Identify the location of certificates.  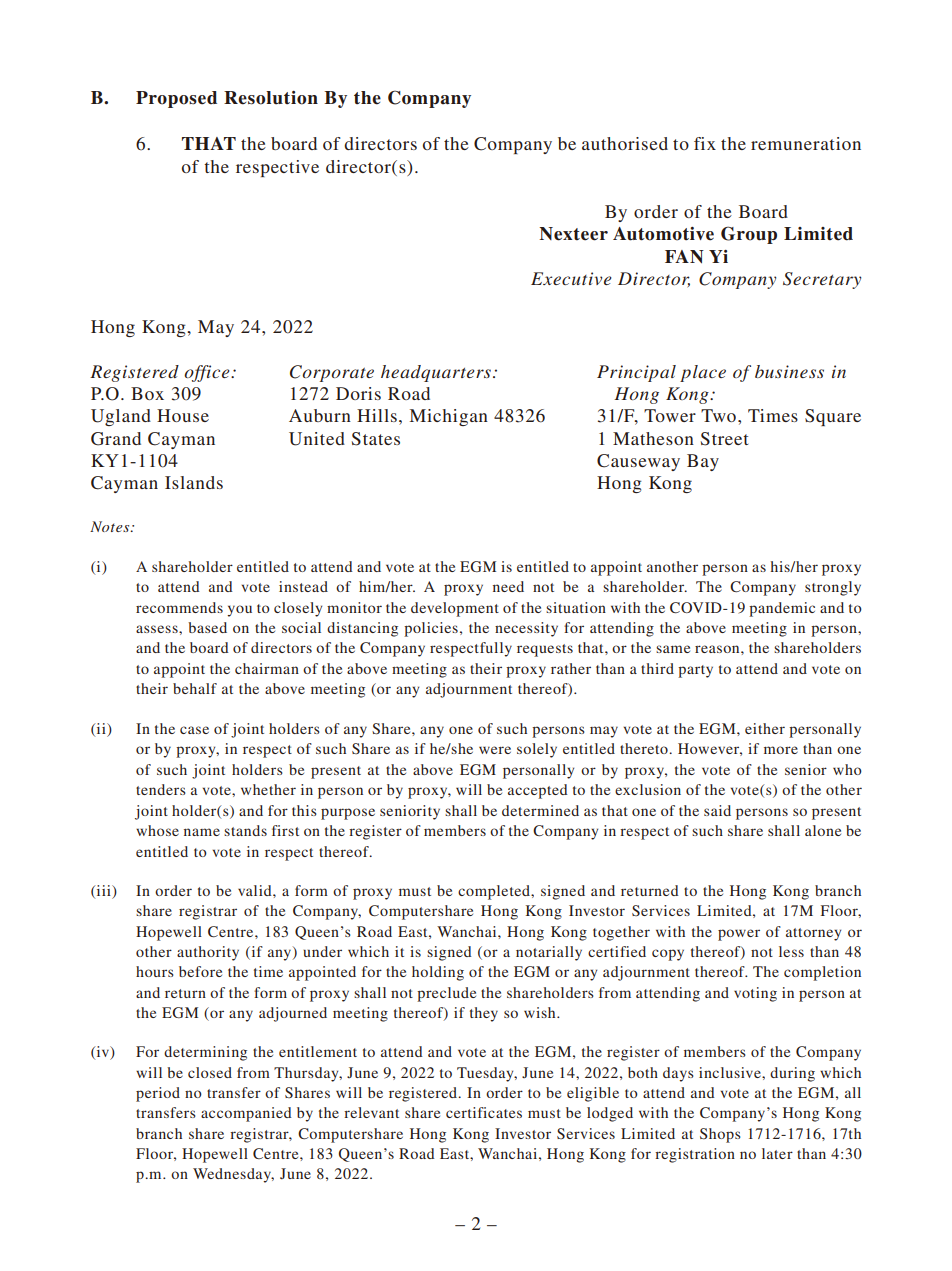
(484, 1112).
